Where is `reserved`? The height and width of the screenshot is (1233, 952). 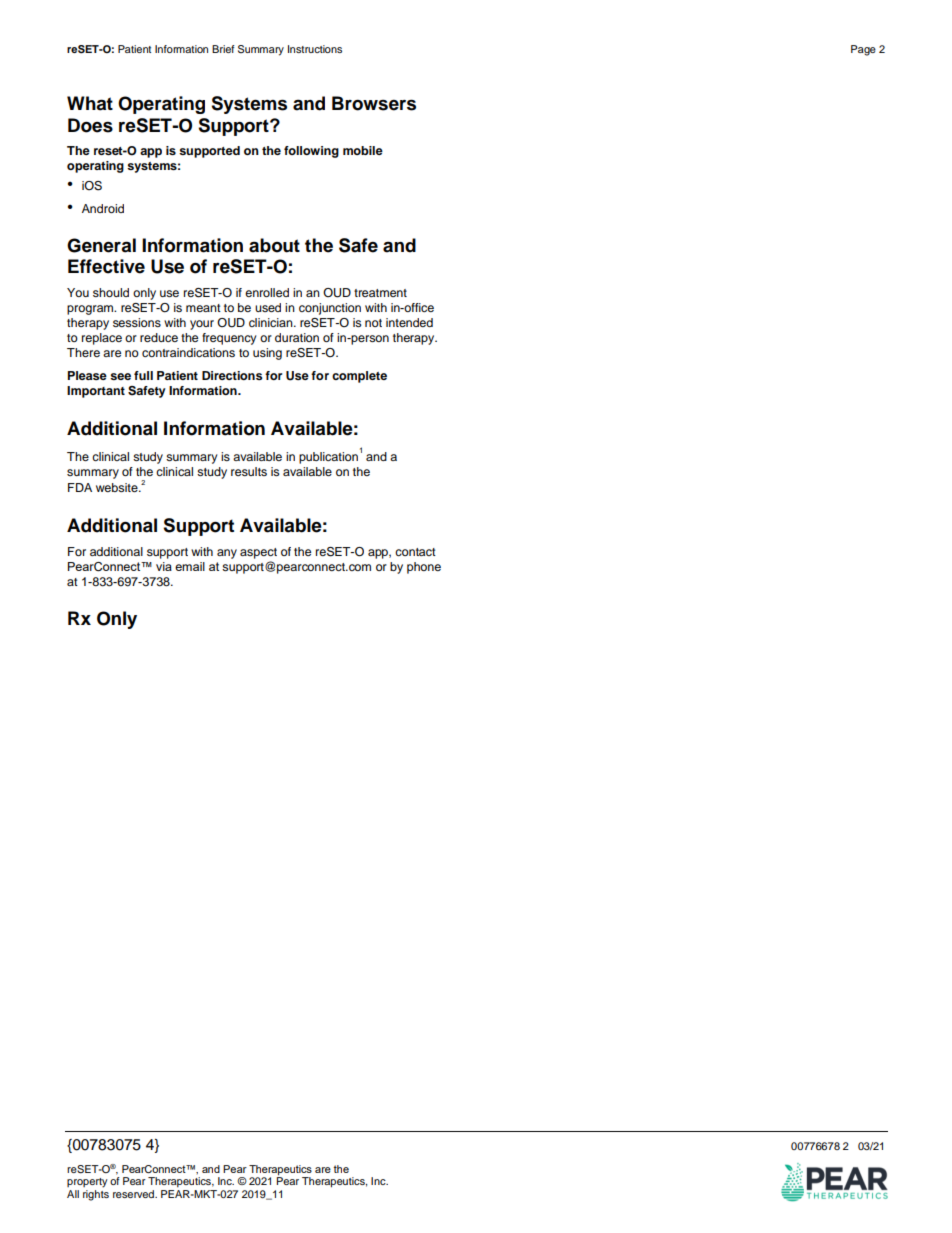 reserved is located at coordinates (134, 1194).
